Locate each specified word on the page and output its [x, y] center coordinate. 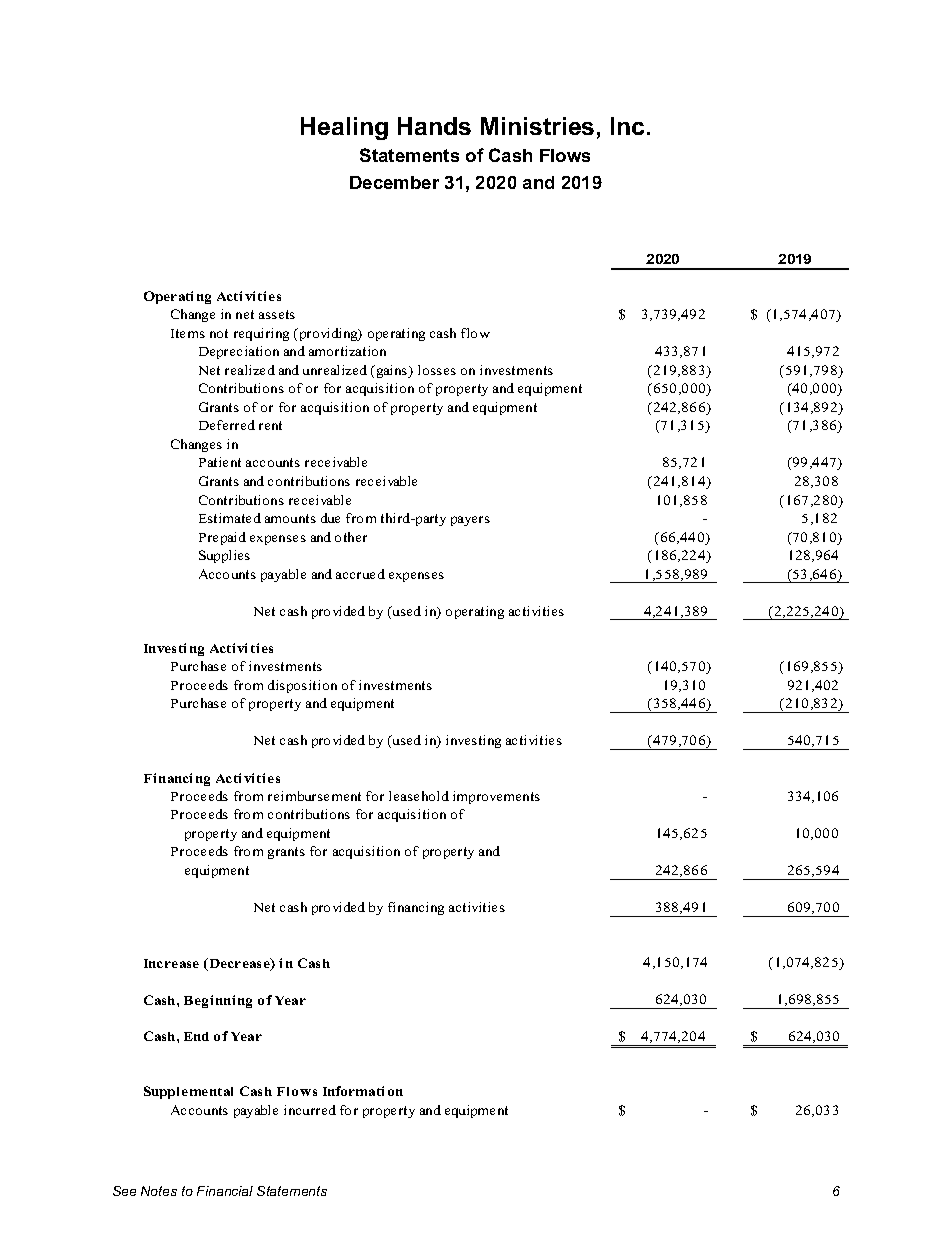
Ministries [537, 126]
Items [188, 333]
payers [470, 521]
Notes [159, 1191]
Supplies [224, 556]
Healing [344, 128]
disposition [302, 686]
